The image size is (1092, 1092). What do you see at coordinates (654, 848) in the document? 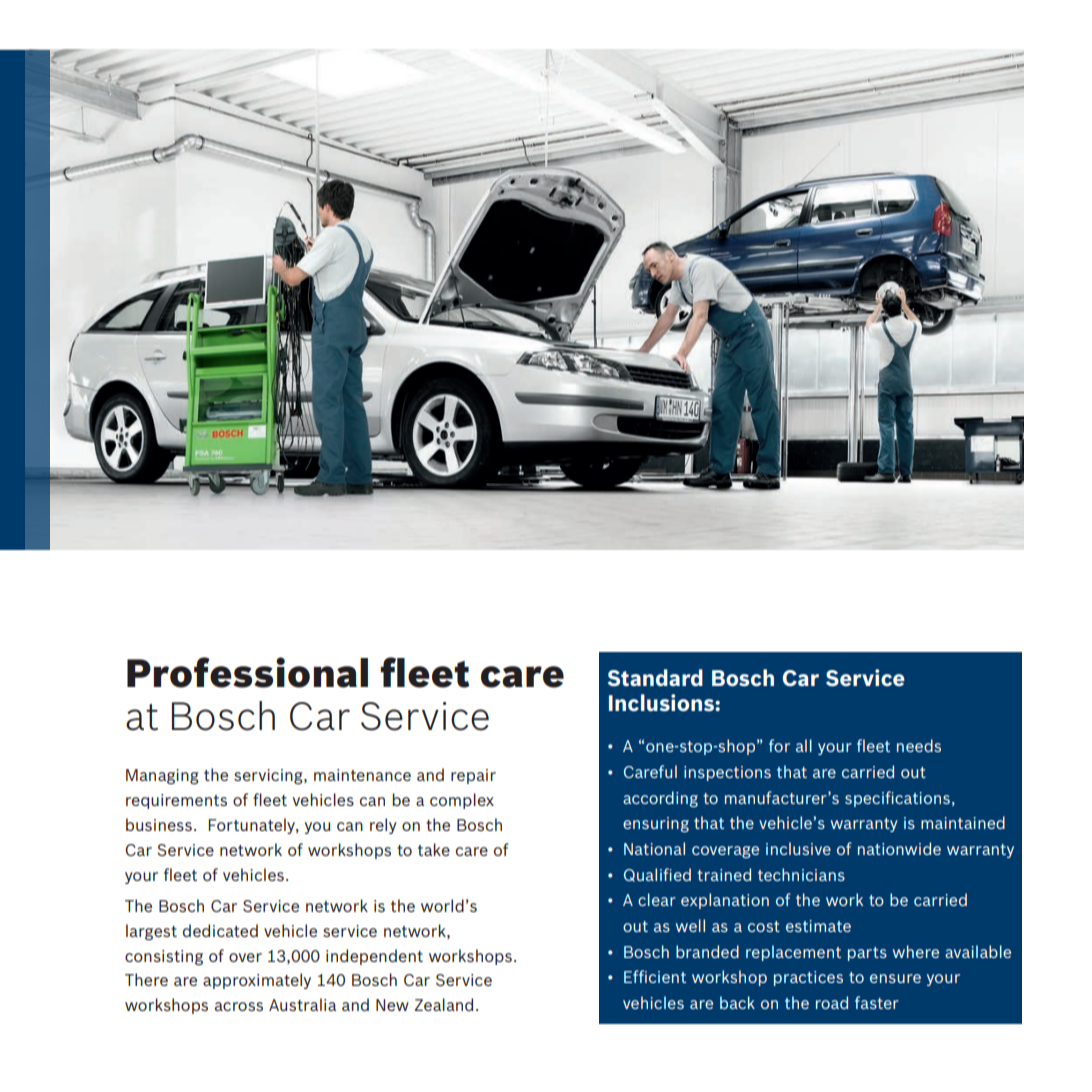
I see `National` at bounding box center [654, 848].
